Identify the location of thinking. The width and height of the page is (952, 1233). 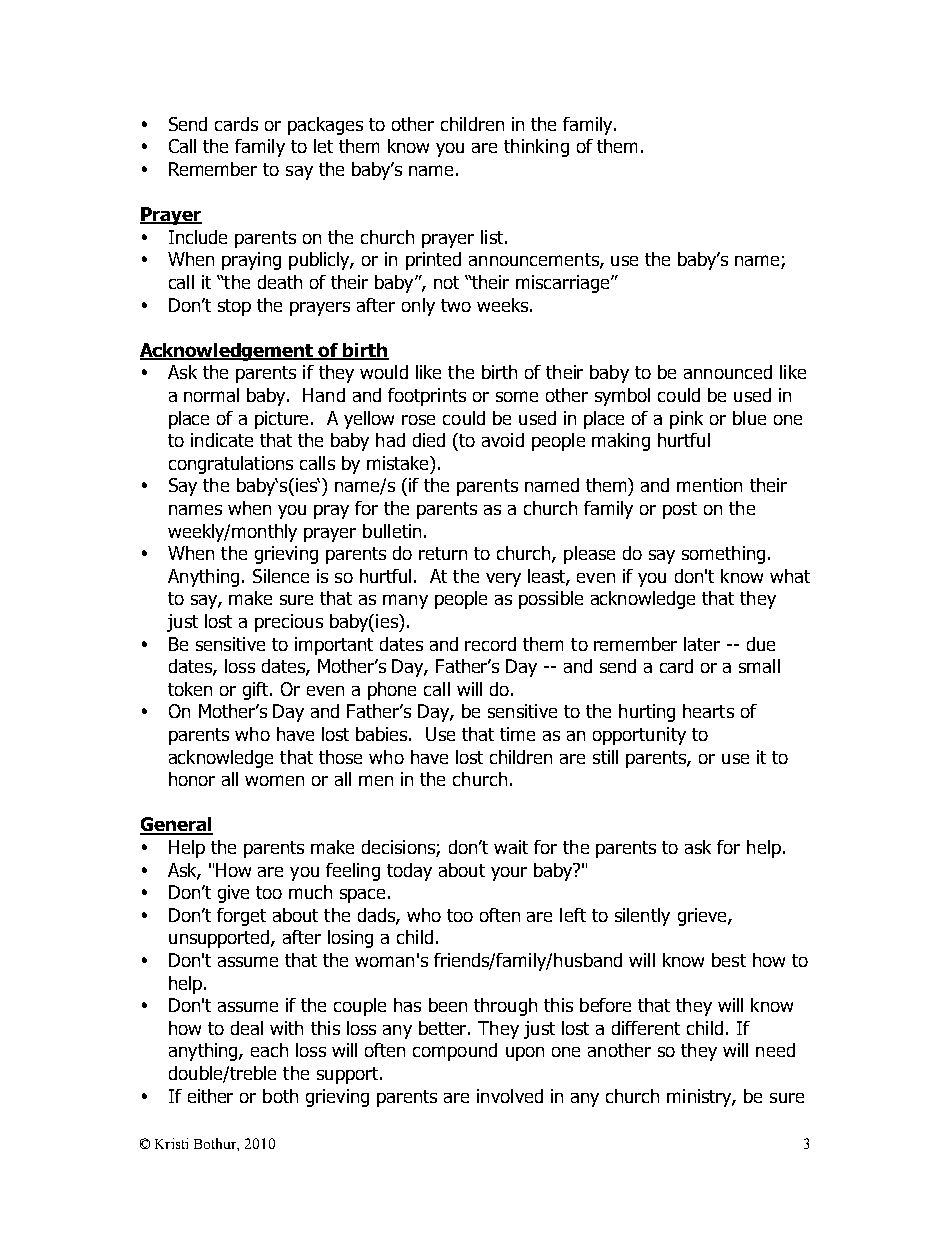
(536, 148).
